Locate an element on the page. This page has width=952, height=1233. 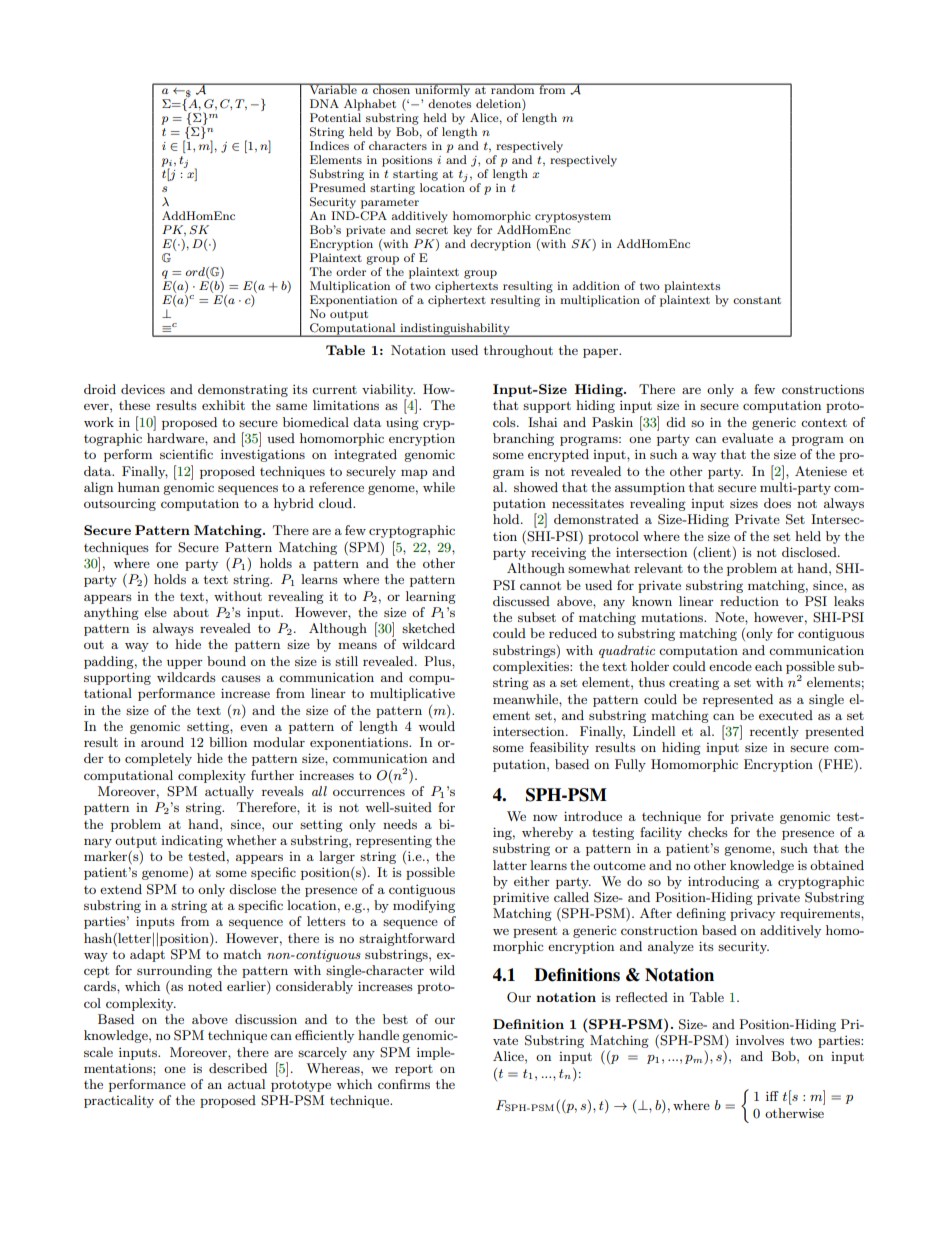
leaks is located at coordinates (849, 601).
